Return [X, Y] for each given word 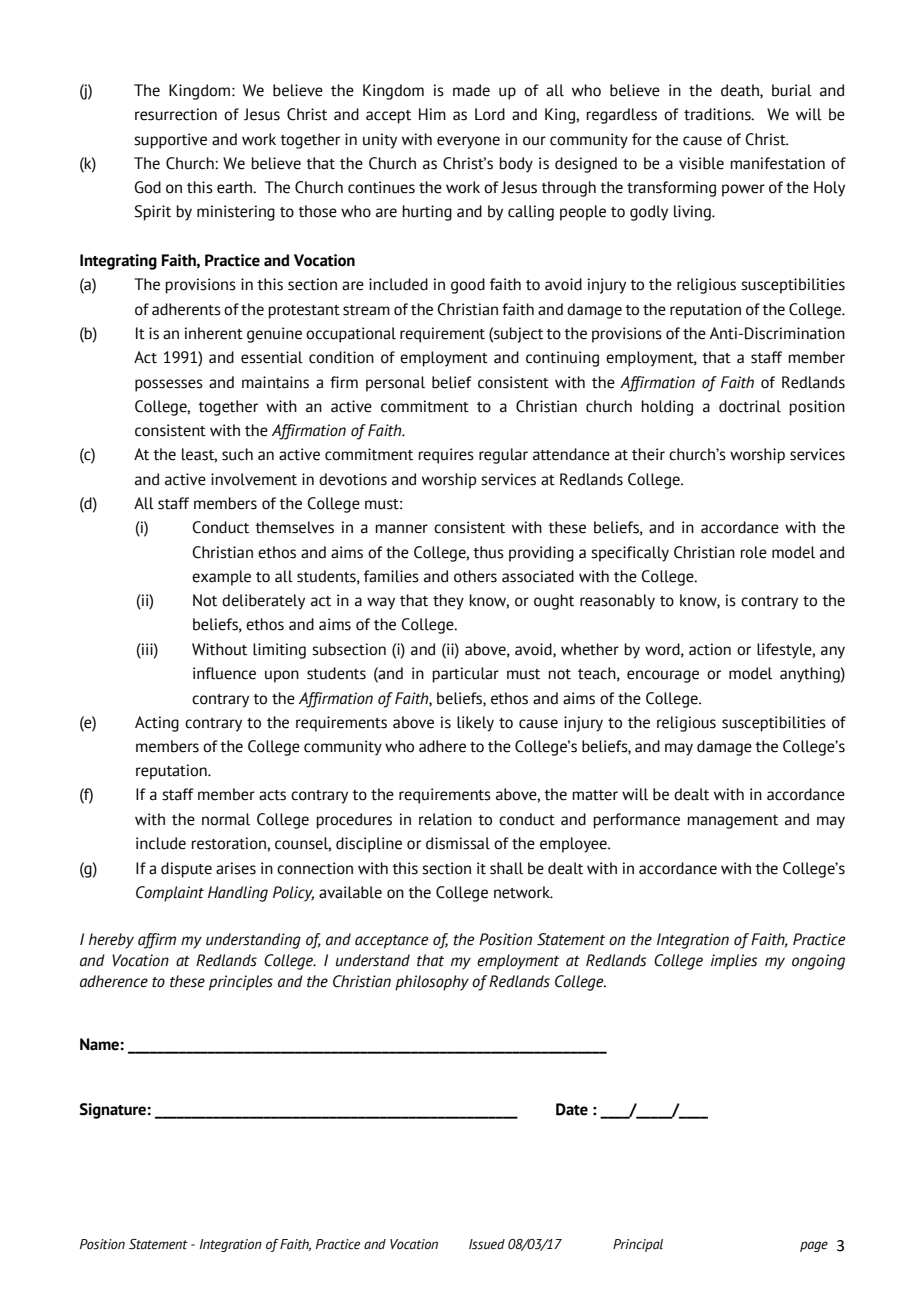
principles [241, 983]
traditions [718, 114]
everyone [468, 142]
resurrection [176, 114]
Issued [487, 1244]
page [814, 1246]
